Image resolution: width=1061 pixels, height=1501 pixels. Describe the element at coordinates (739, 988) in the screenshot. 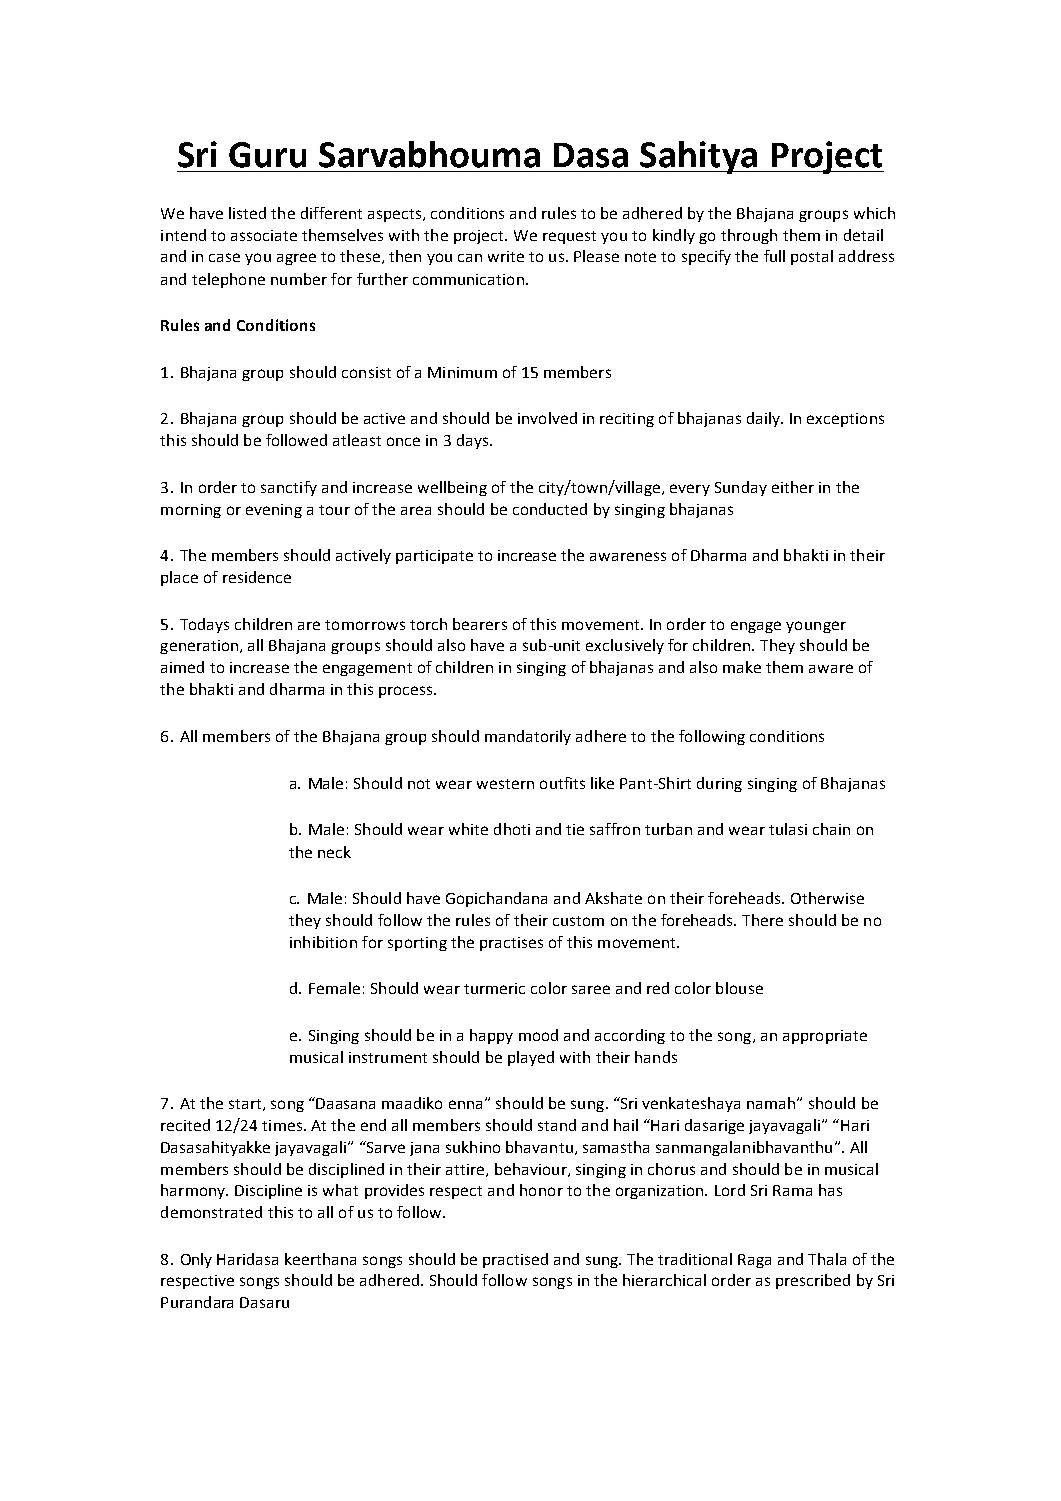

I see `blouse` at that location.
